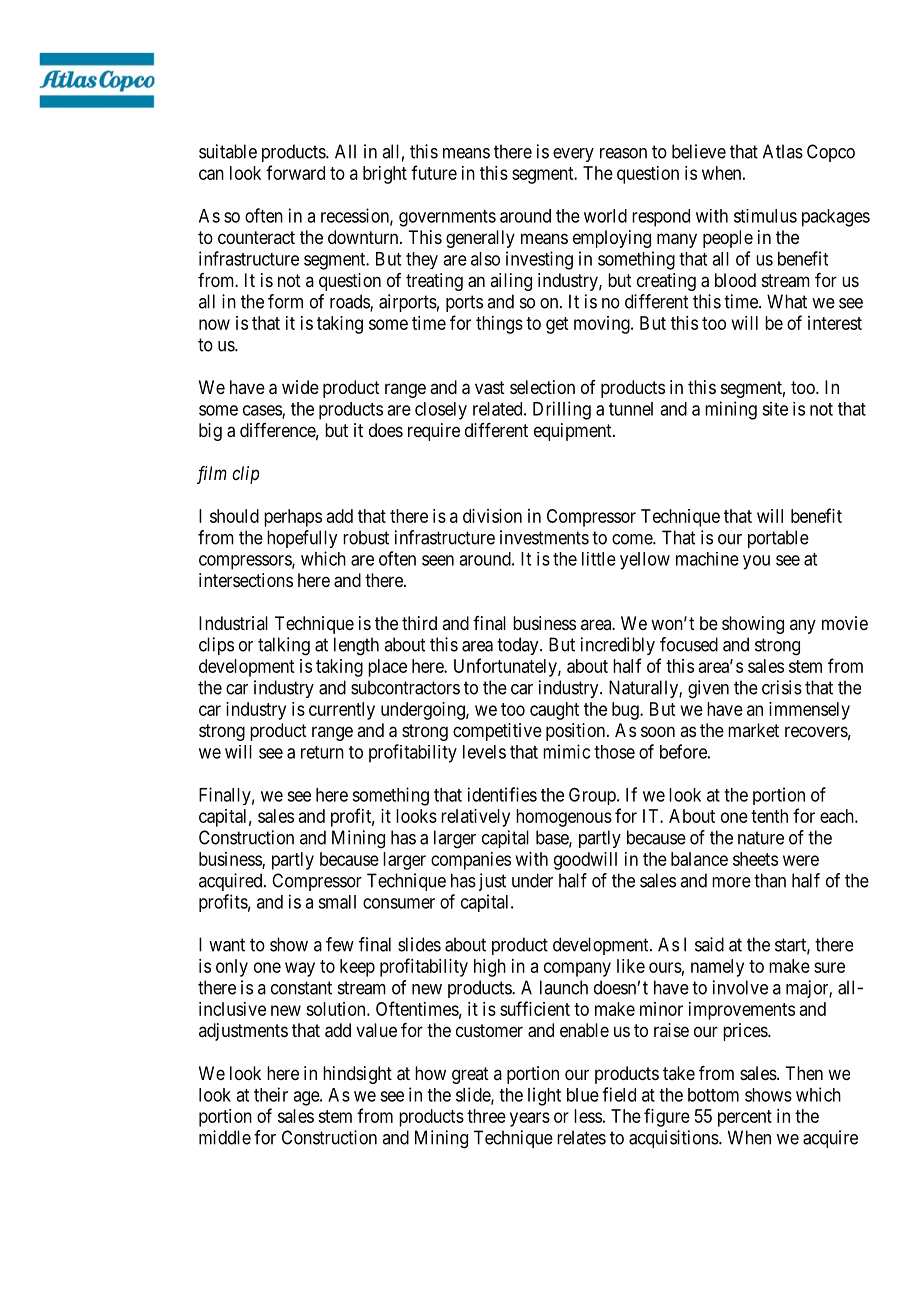  What do you see at coordinates (783, 151) in the screenshot?
I see `Atlas` at bounding box center [783, 151].
